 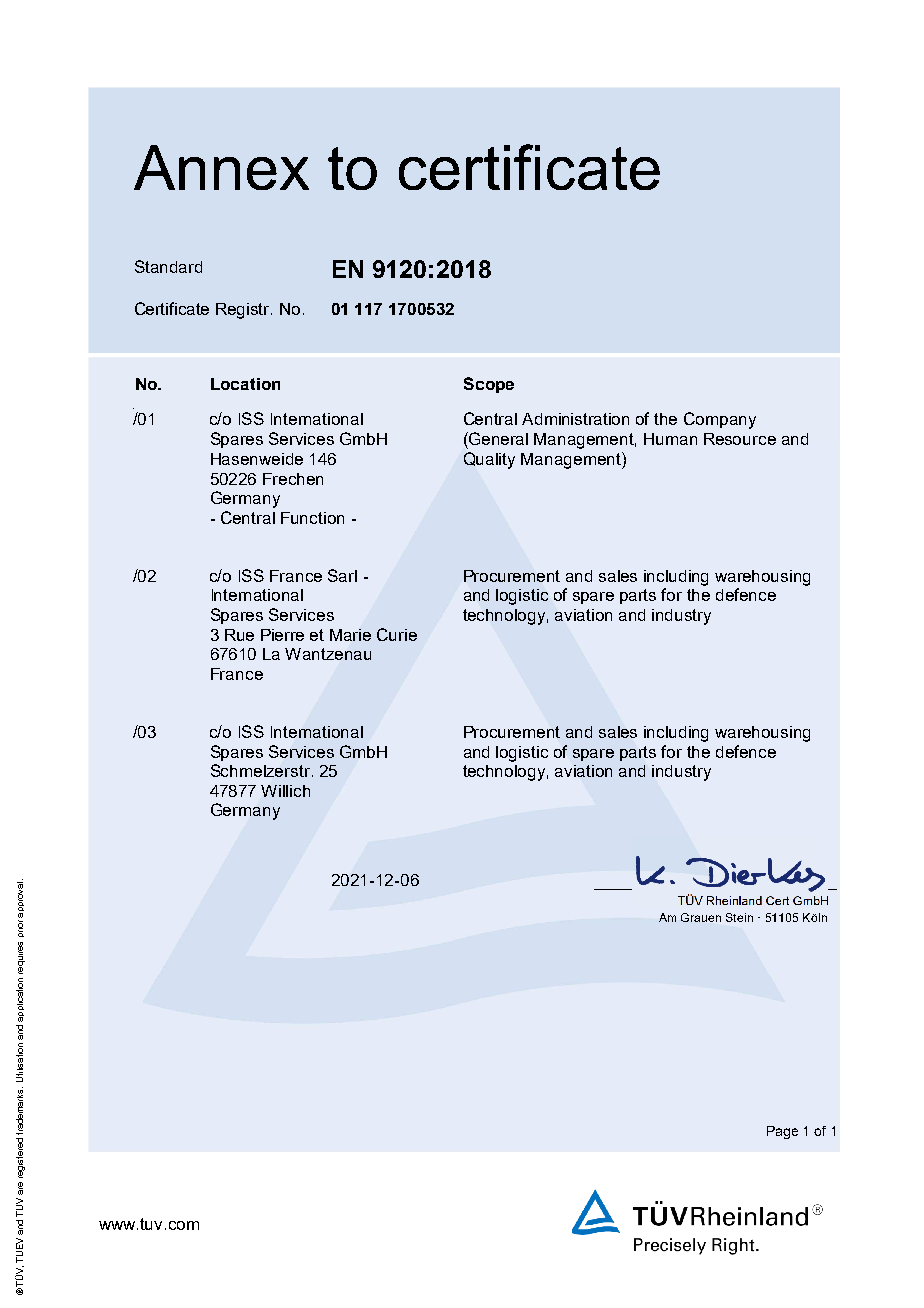 What do you see at coordinates (720, 420) in the image?
I see `Company` at bounding box center [720, 420].
